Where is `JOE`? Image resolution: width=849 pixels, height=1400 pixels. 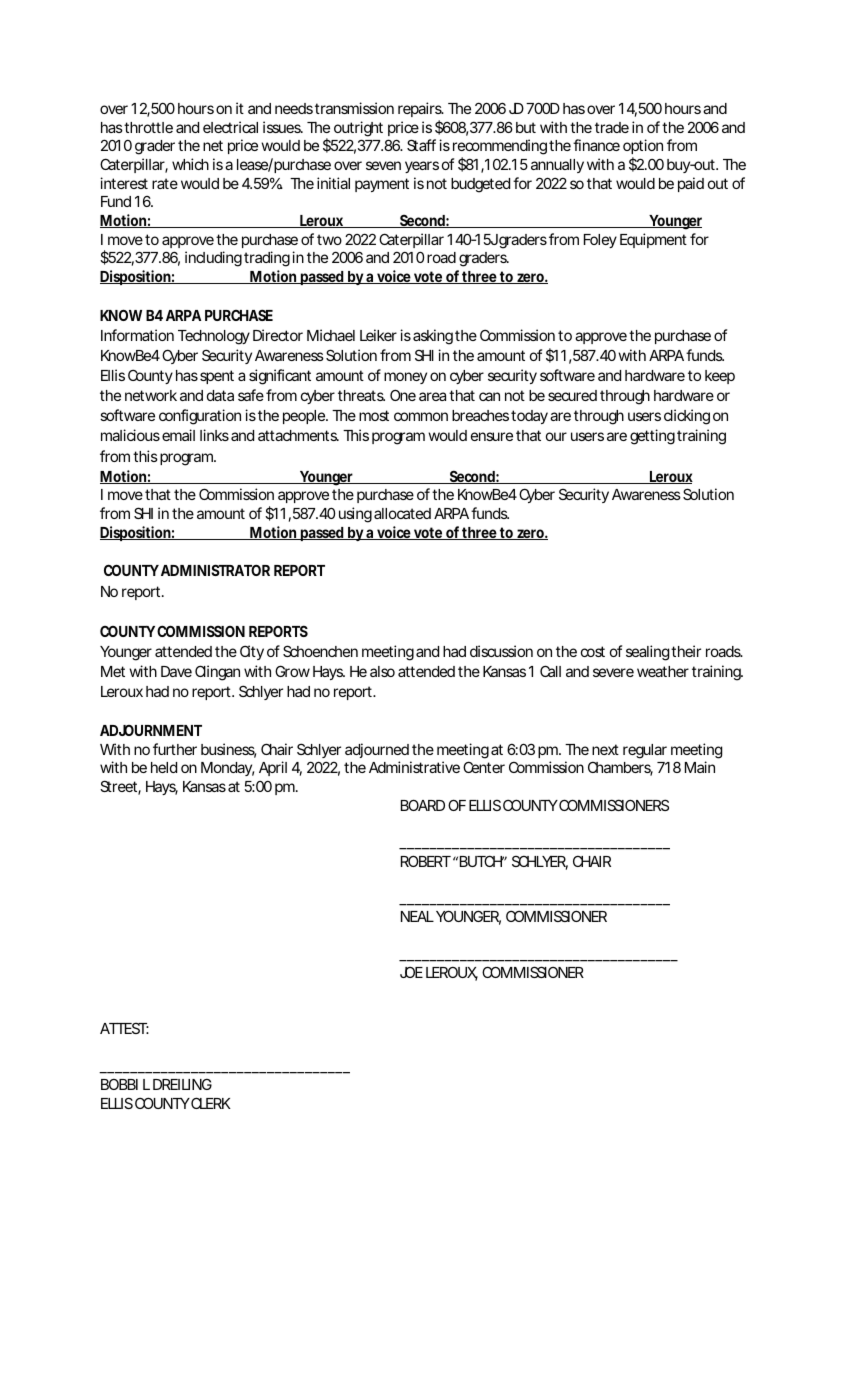 JOE is located at coordinates (411, 972).
